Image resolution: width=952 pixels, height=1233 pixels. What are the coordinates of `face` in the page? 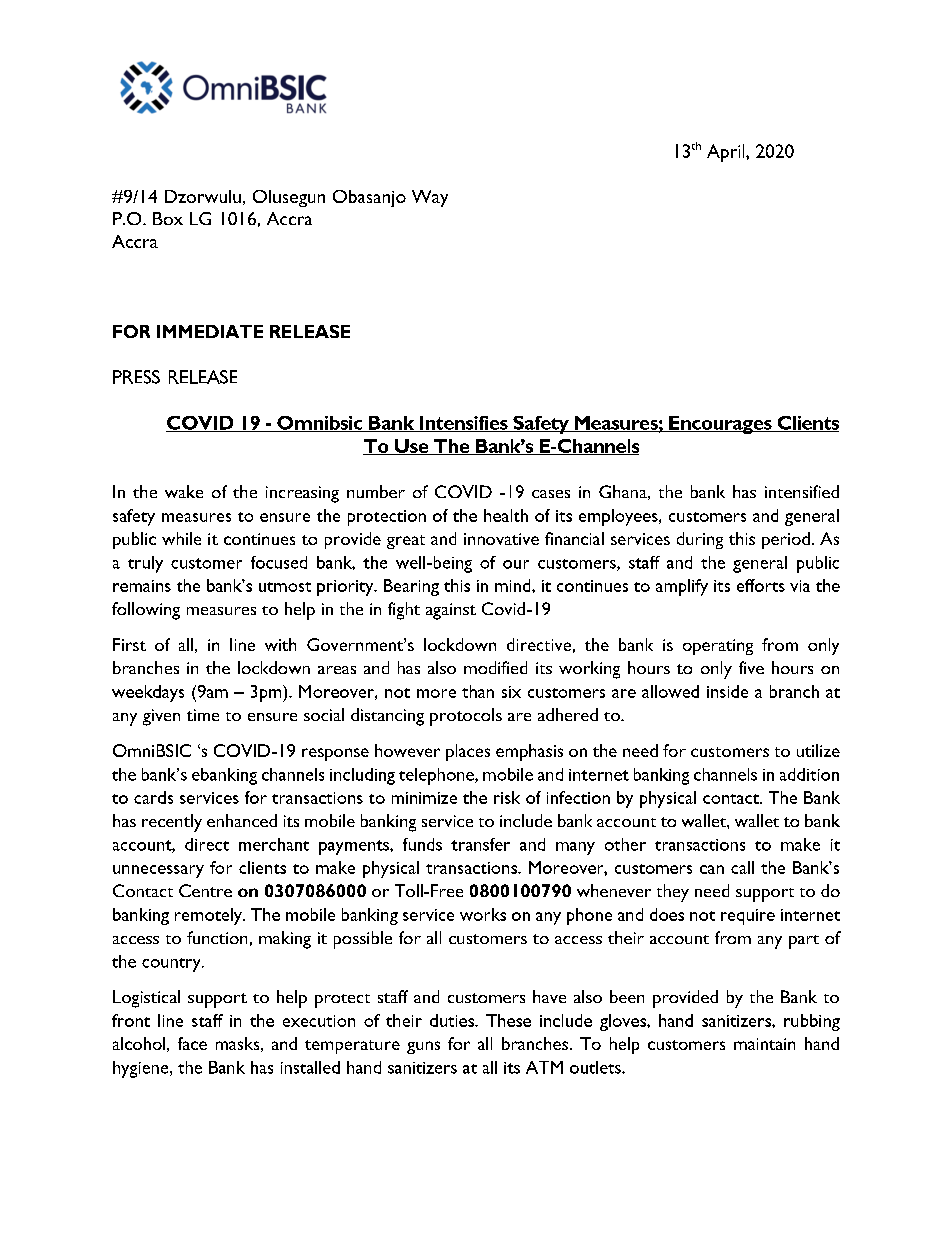 It's located at (192, 1043).
